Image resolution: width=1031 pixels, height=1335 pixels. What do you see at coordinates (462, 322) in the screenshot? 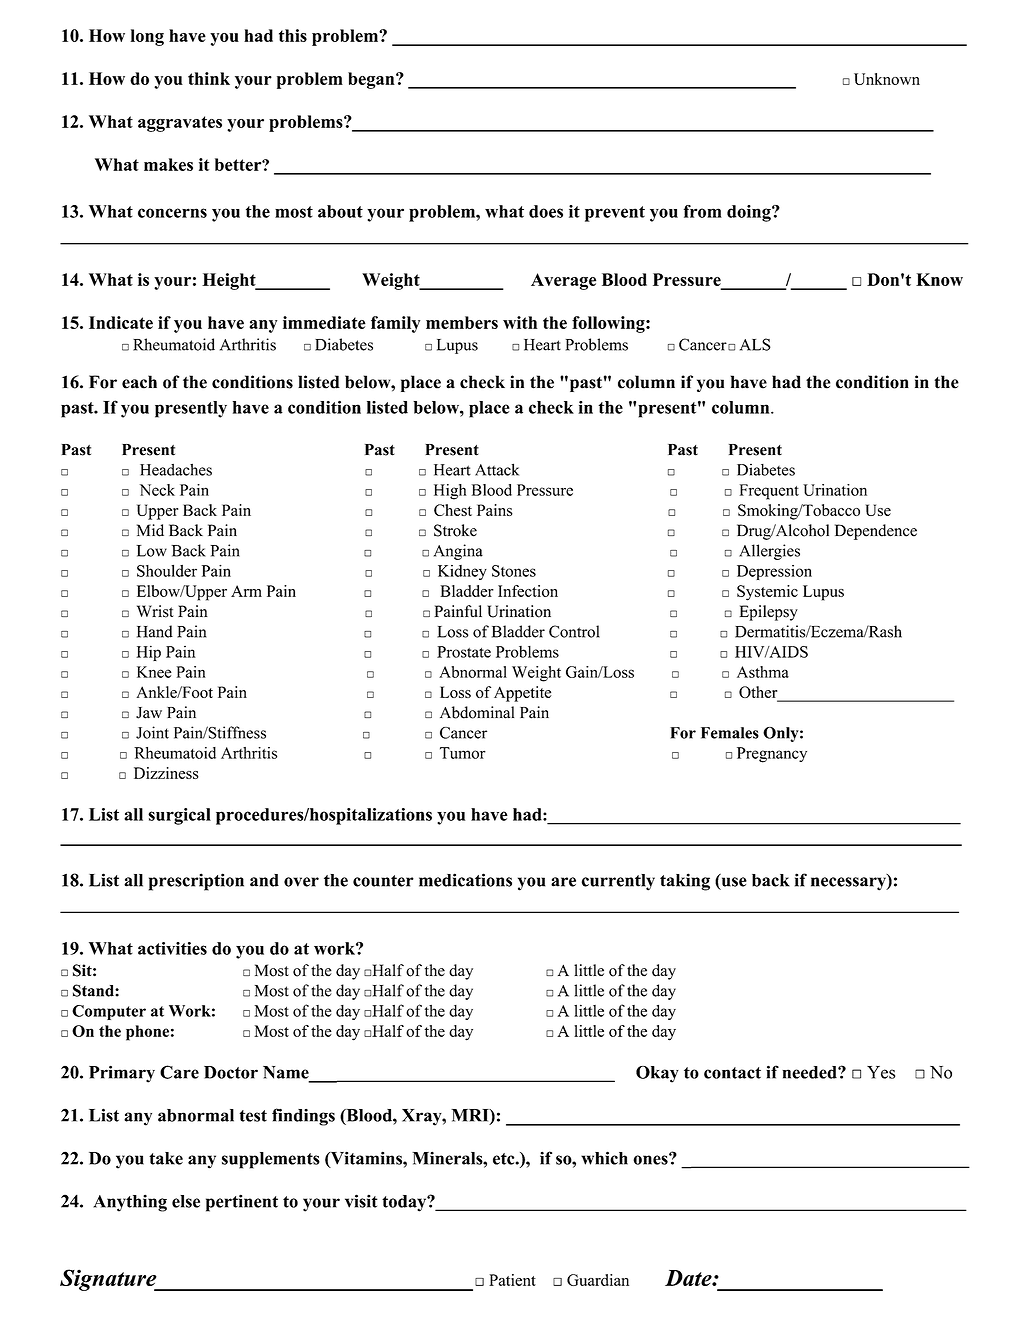
I see `members` at bounding box center [462, 322].
